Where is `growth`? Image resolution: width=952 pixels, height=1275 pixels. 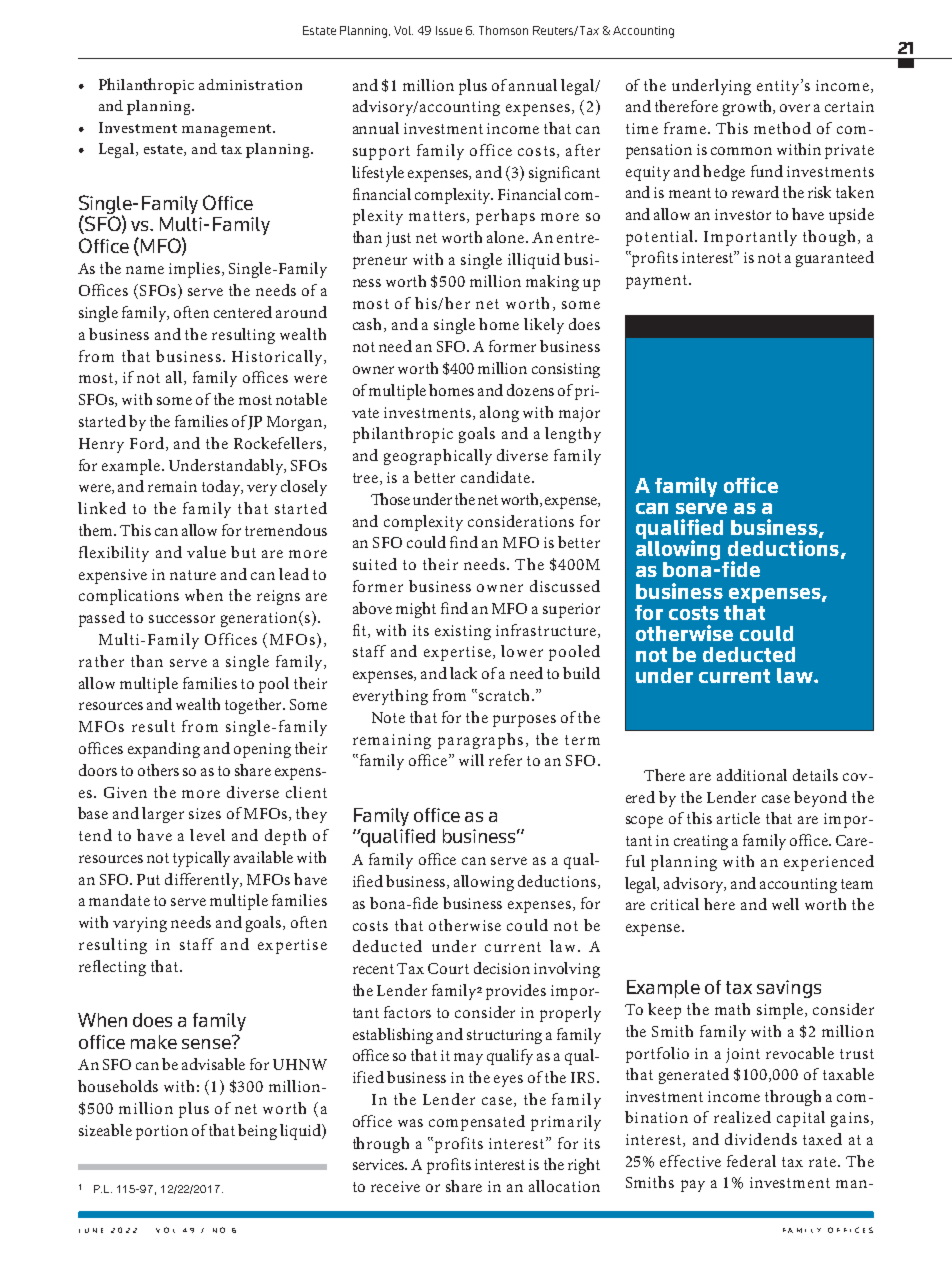
growth is located at coordinates (749, 108).
